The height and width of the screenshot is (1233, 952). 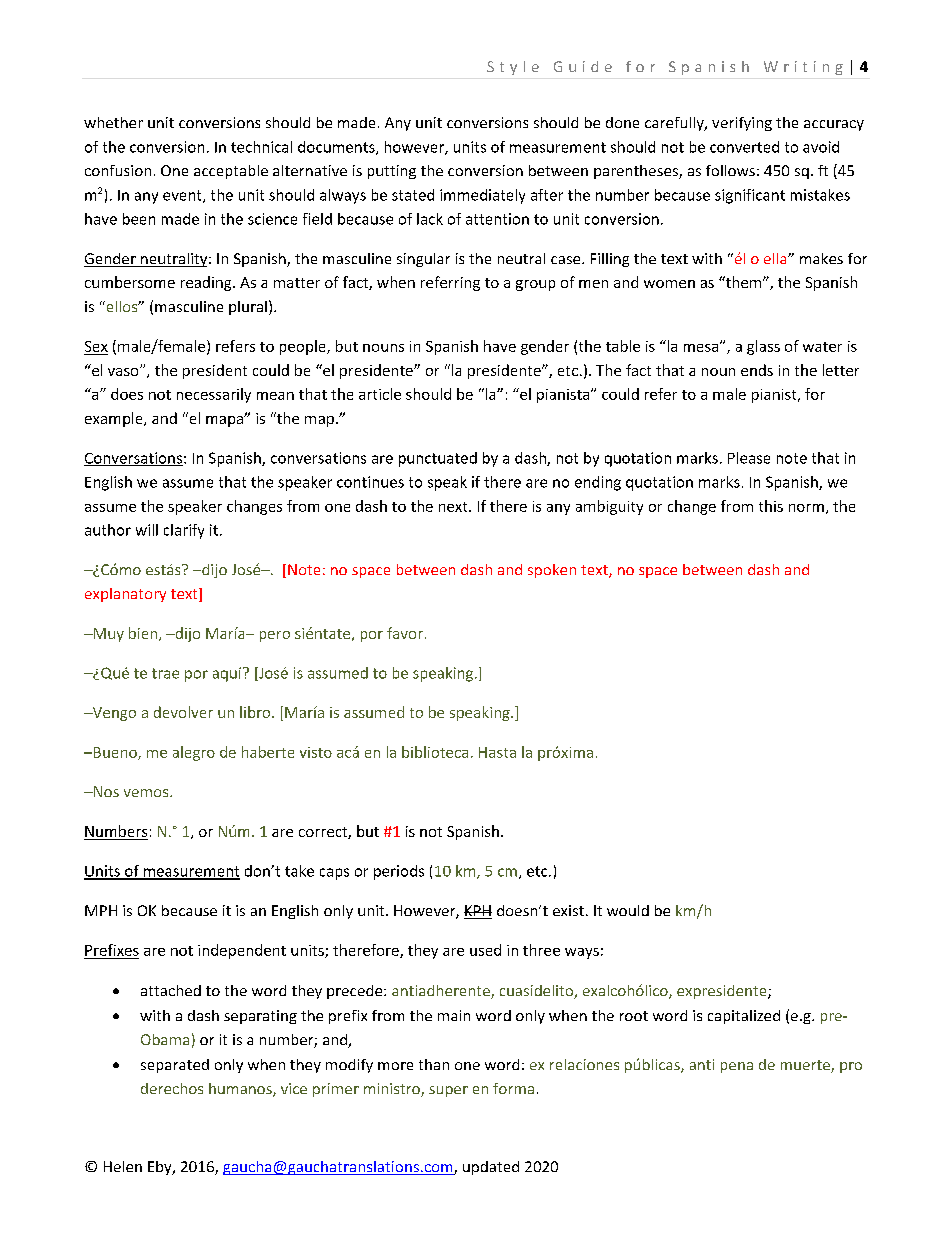 What do you see at coordinates (491, 1168) in the screenshot?
I see `updated` at bounding box center [491, 1168].
